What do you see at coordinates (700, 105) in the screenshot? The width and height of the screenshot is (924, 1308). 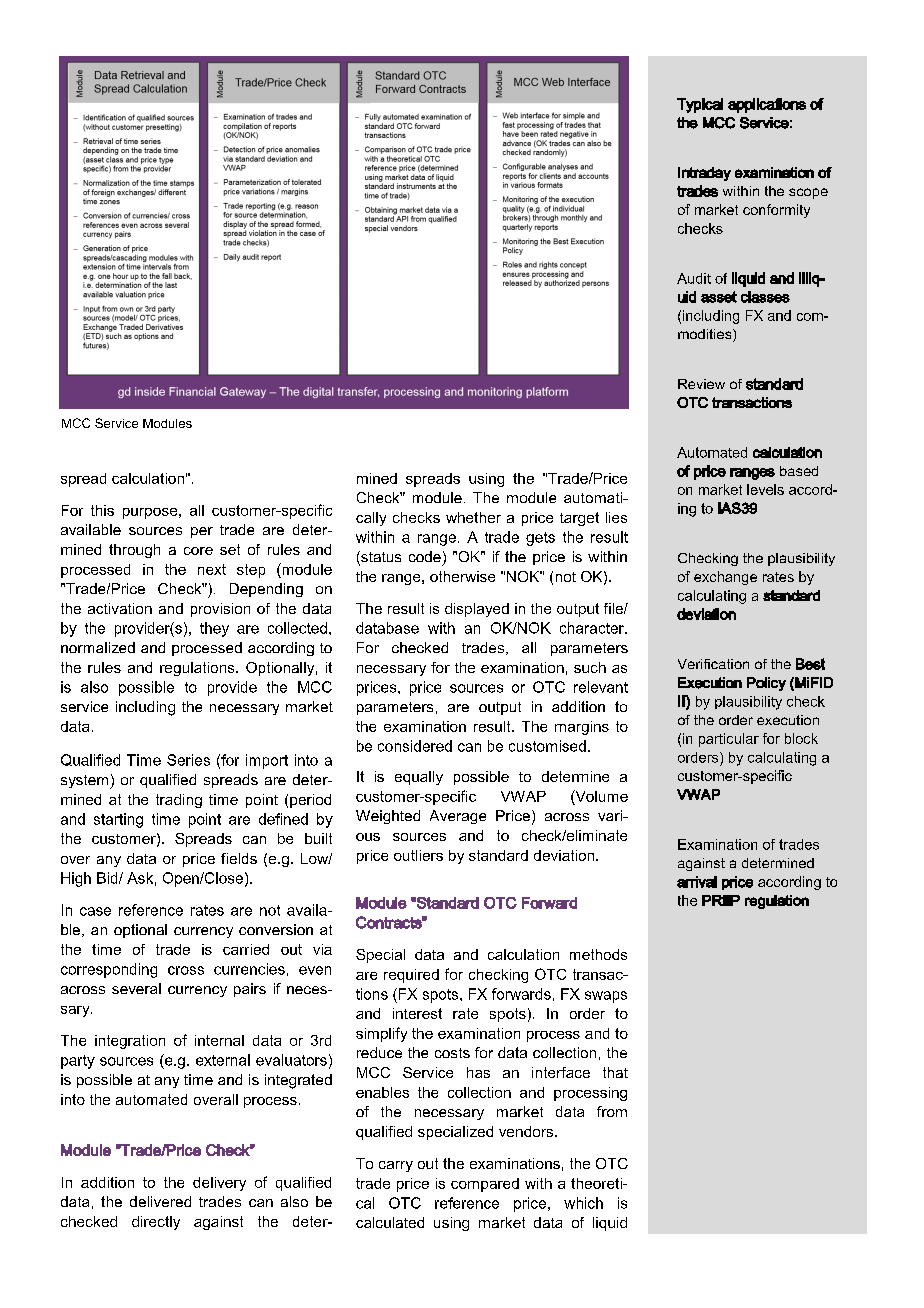 I see `Typical` at bounding box center [700, 105].
